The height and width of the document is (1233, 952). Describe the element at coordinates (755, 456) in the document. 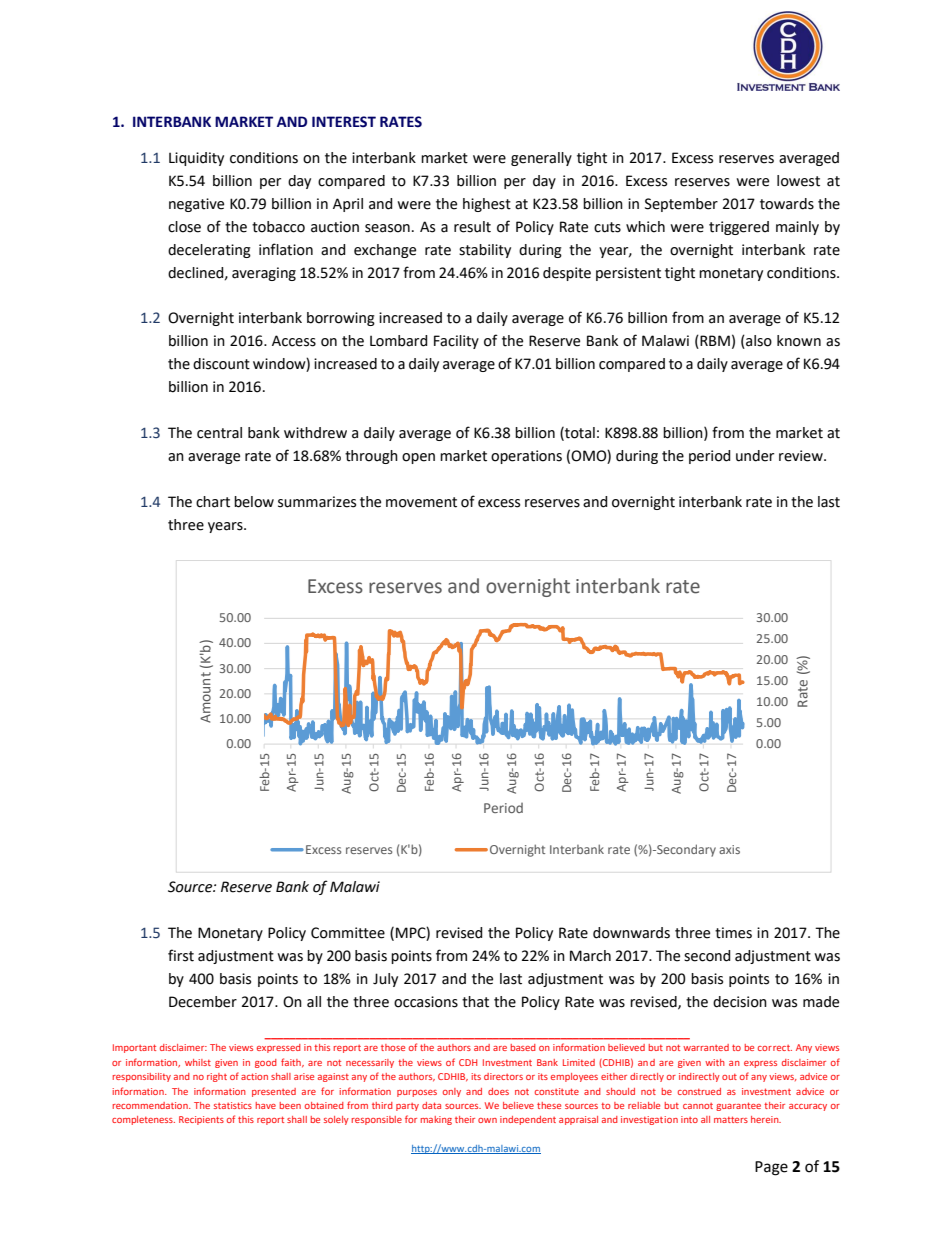

I see `under` at that location.
